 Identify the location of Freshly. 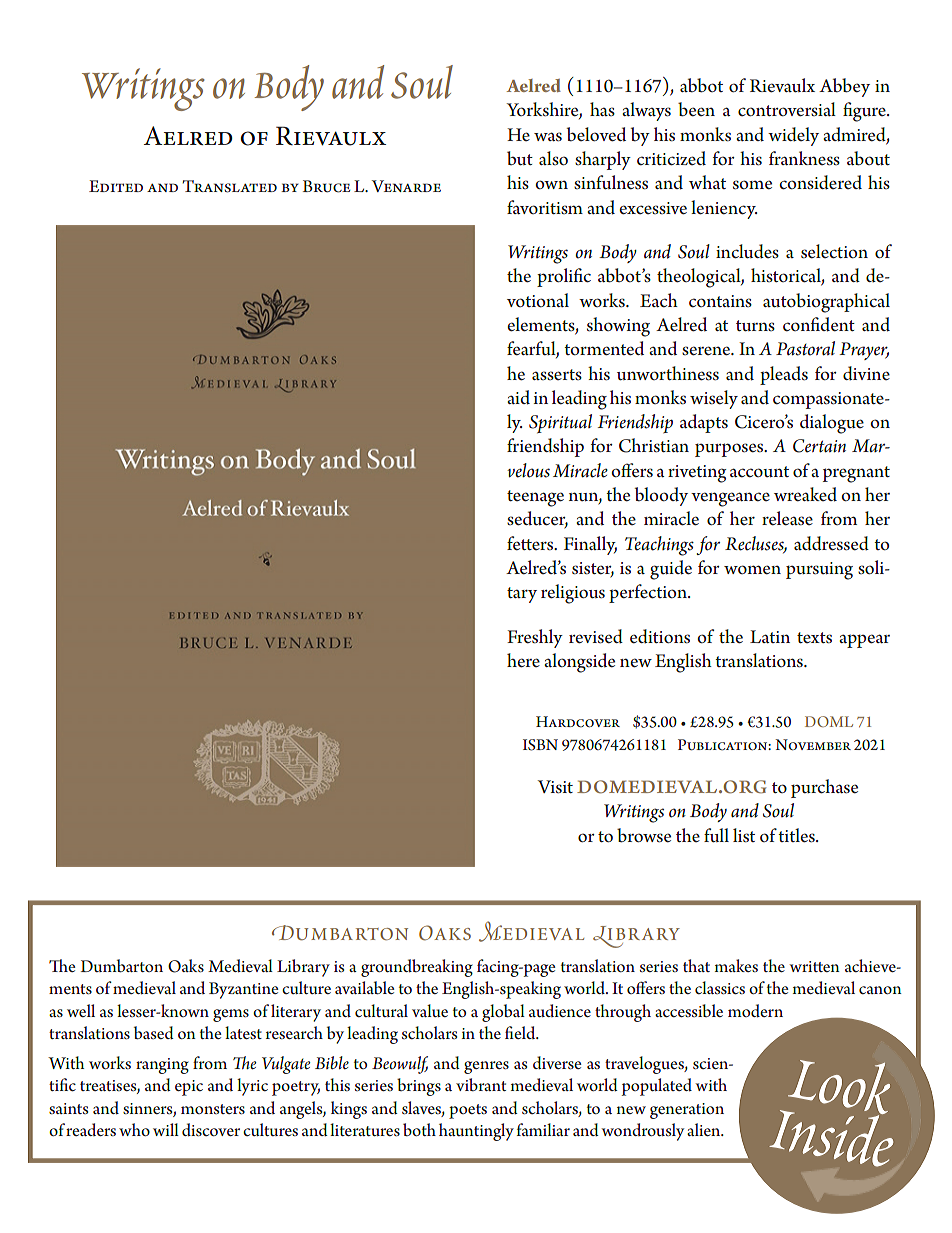
(535, 638).
